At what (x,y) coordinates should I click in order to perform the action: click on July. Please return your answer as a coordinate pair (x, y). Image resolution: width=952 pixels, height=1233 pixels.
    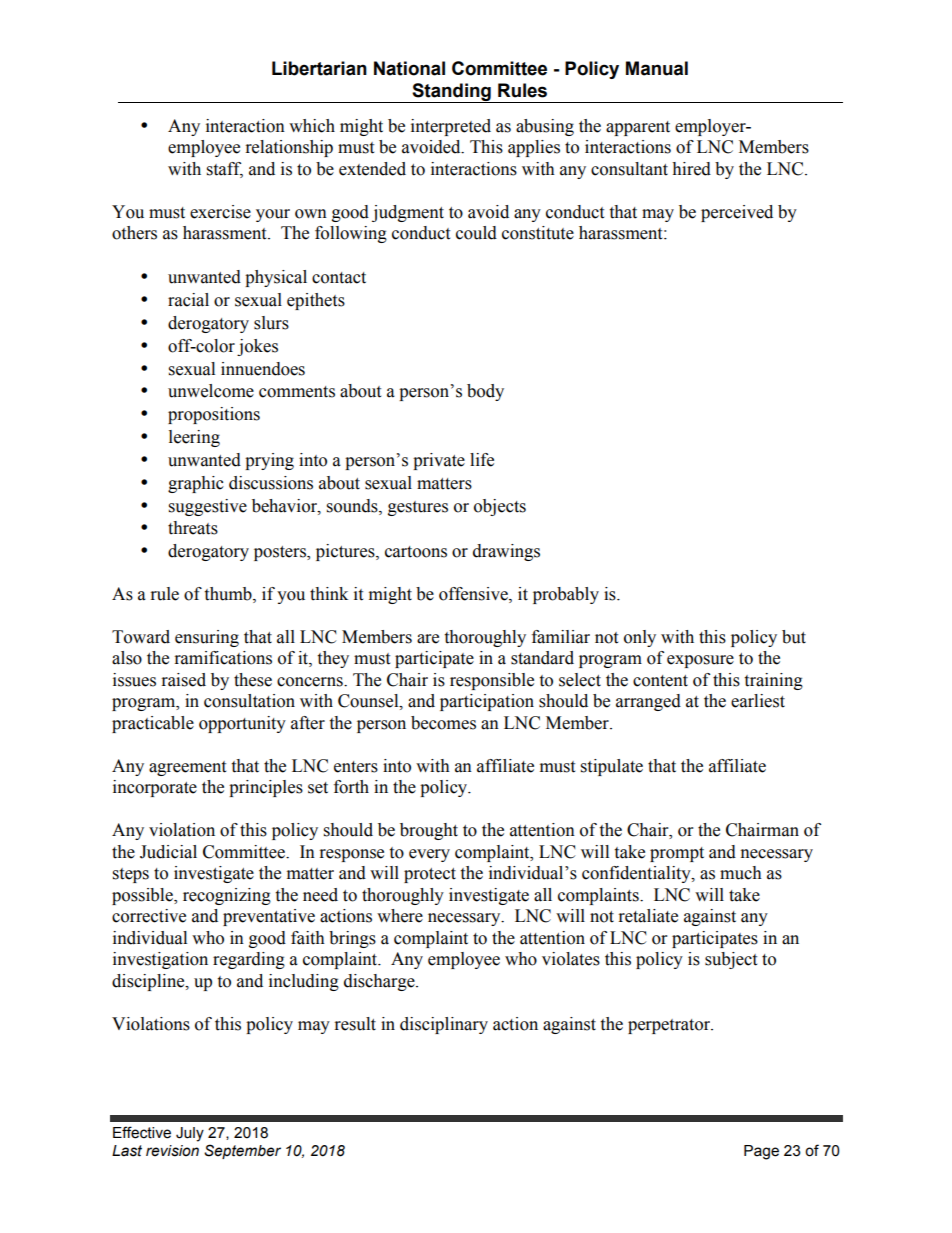
    Looking at the image, I should click on (190, 1134).
